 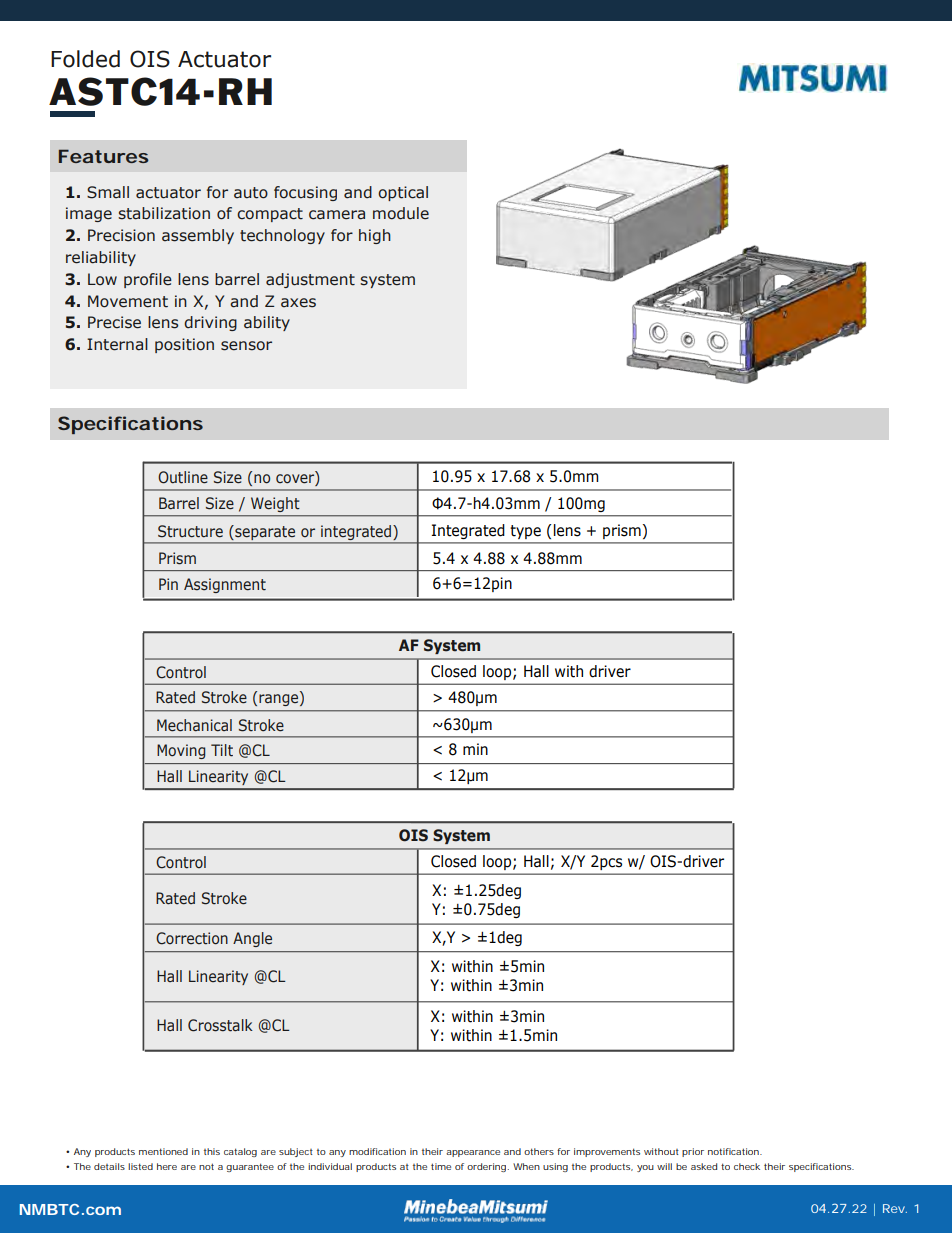 What do you see at coordinates (275, 504) in the page?
I see `Weight` at bounding box center [275, 504].
